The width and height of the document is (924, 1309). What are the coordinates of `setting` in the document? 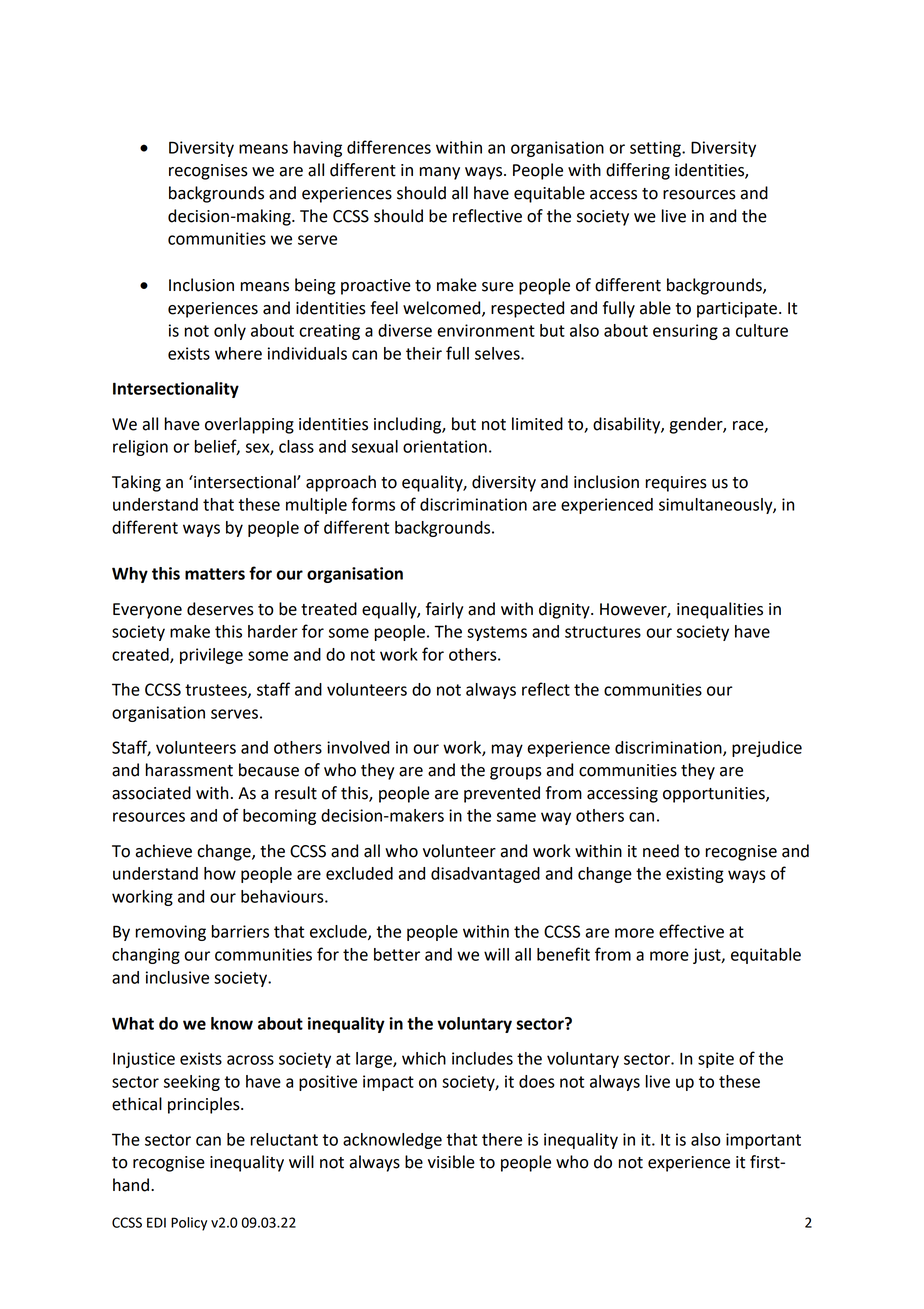 It's located at (656, 149).
